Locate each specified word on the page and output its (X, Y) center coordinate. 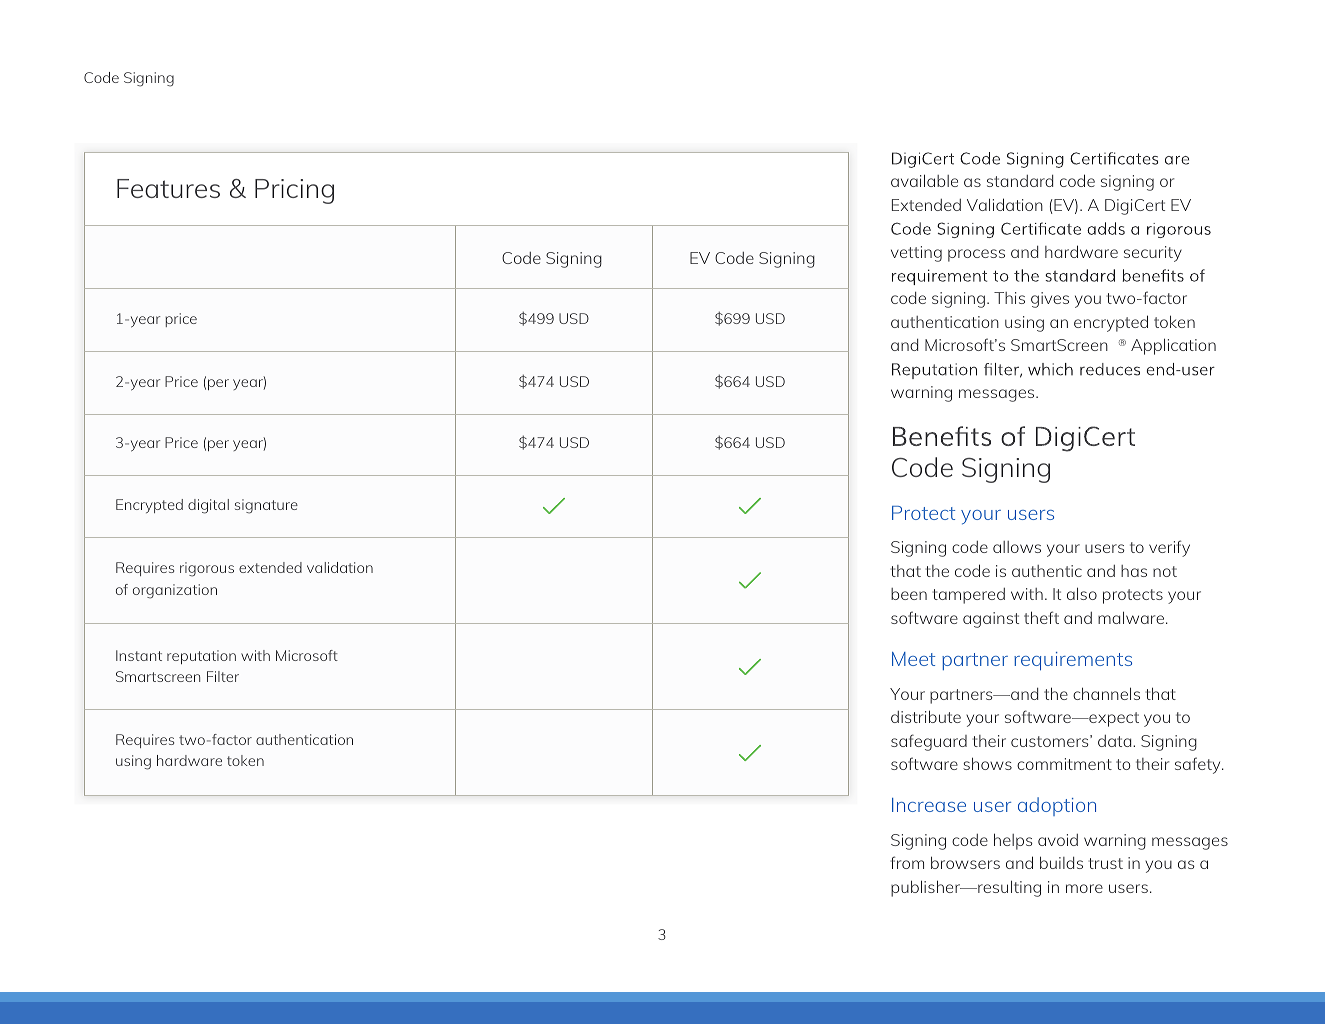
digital (208, 506)
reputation (201, 657)
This (1009, 298)
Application (1173, 346)
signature (266, 506)
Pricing (294, 191)
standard (1020, 181)
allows (1017, 547)
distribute (926, 716)
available (924, 180)
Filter (223, 676)
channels (1106, 693)
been (909, 594)
